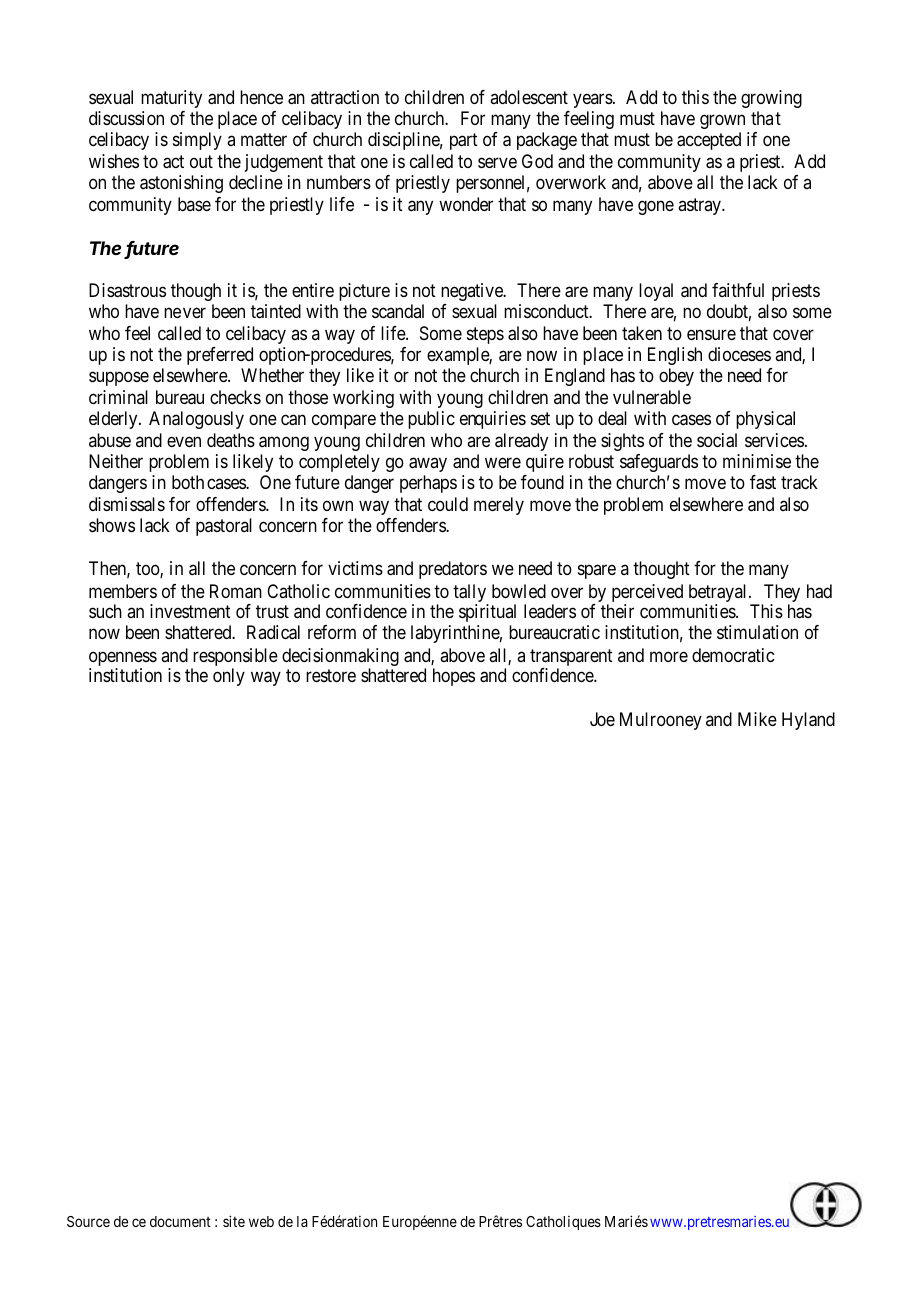 The height and width of the document is (1307, 924). Describe the element at coordinates (180, 1221) in the document. I see `document` at that location.
